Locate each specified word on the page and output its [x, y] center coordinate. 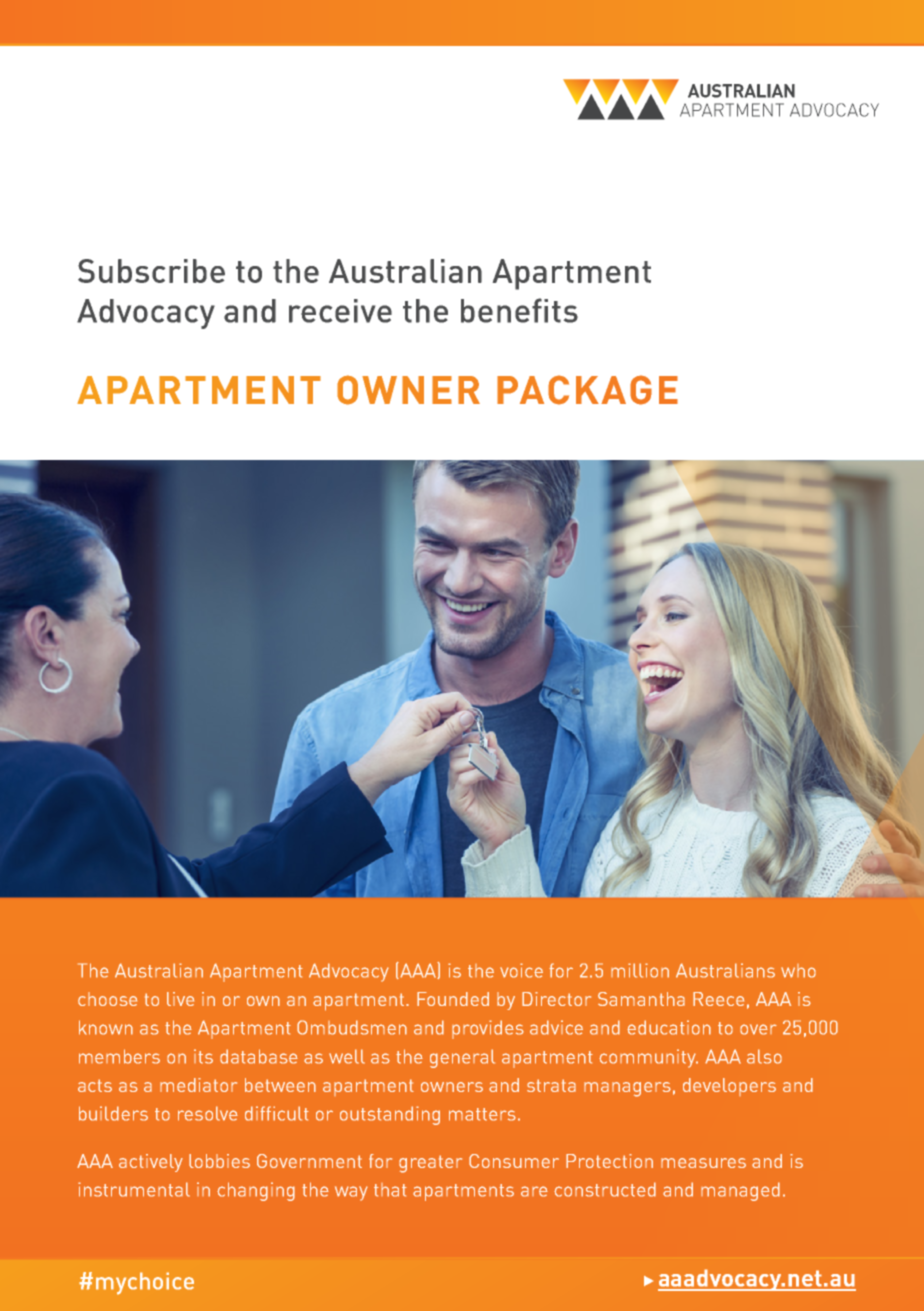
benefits [519, 310]
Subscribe [151, 271]
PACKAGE [587, 390]
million [640, 970]
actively [151, 1163]
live [180, 999]
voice [521, 970]
